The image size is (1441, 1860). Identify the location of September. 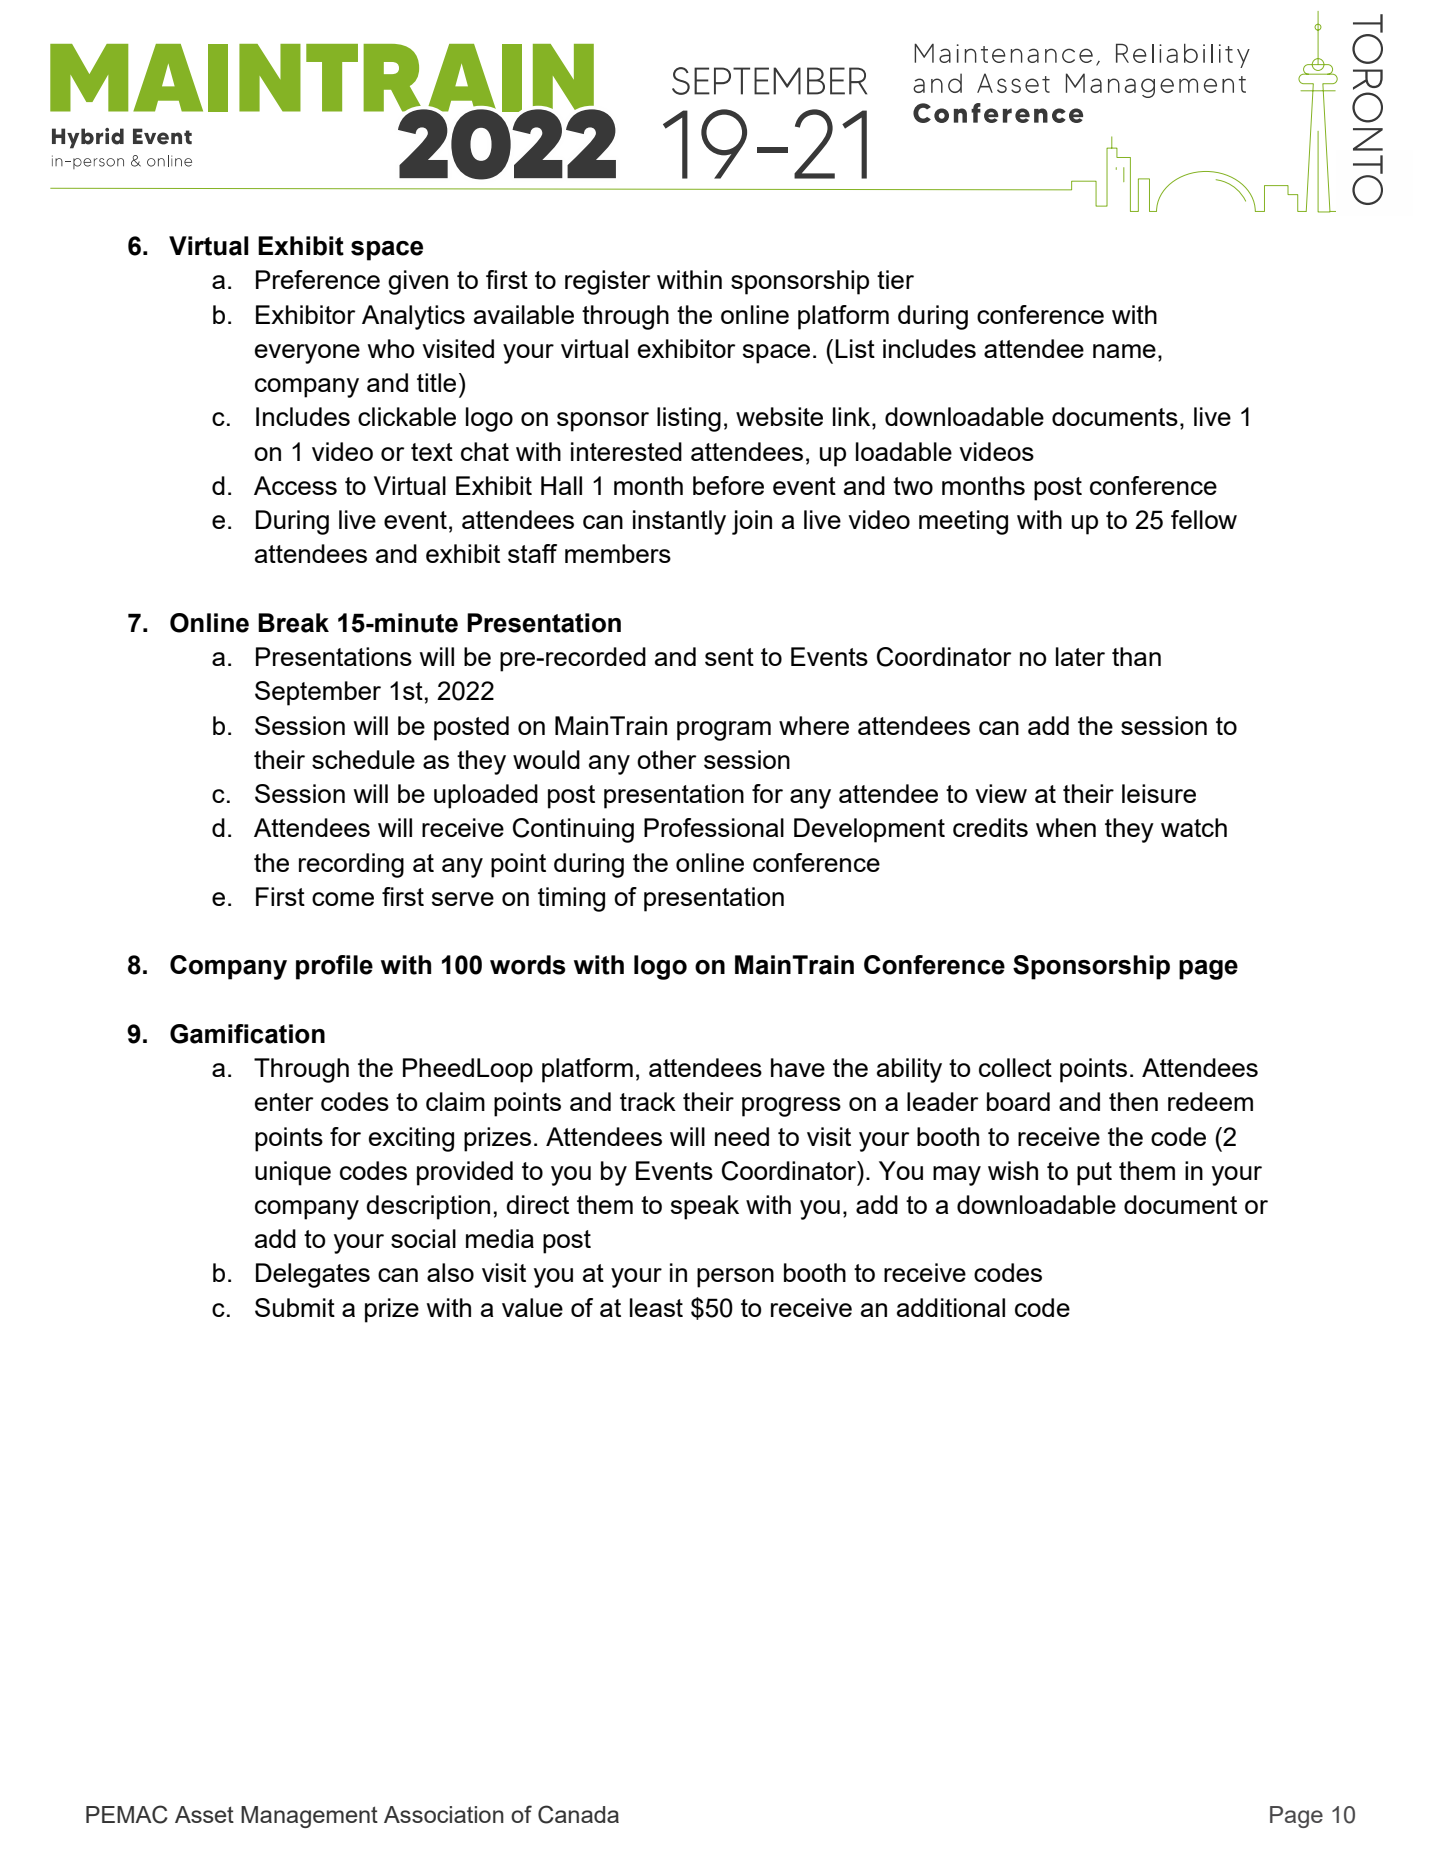
(318, 693).
